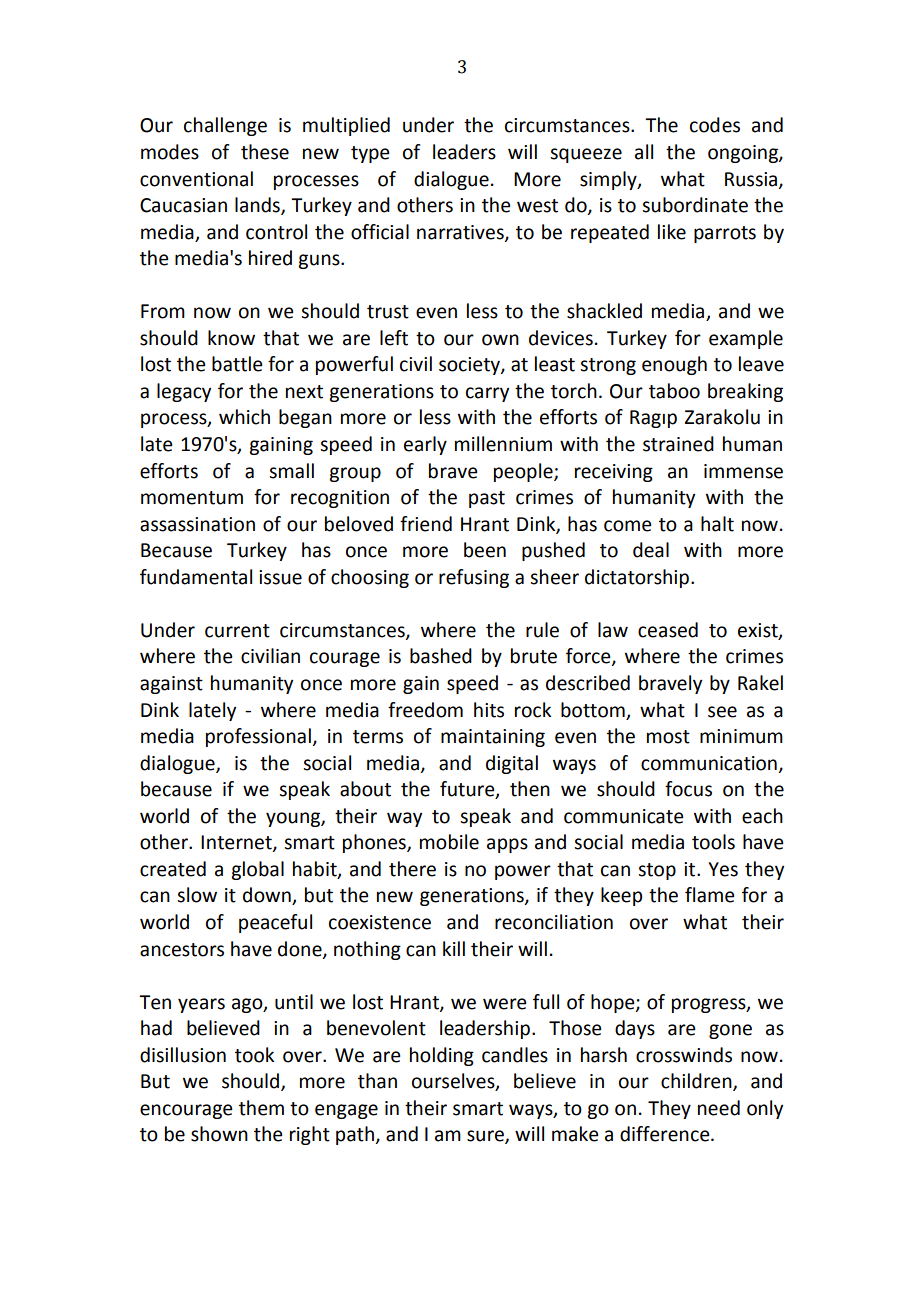  Describe the element at coordinates (261, 1108) in the screenshot. I see `them` at that location.
